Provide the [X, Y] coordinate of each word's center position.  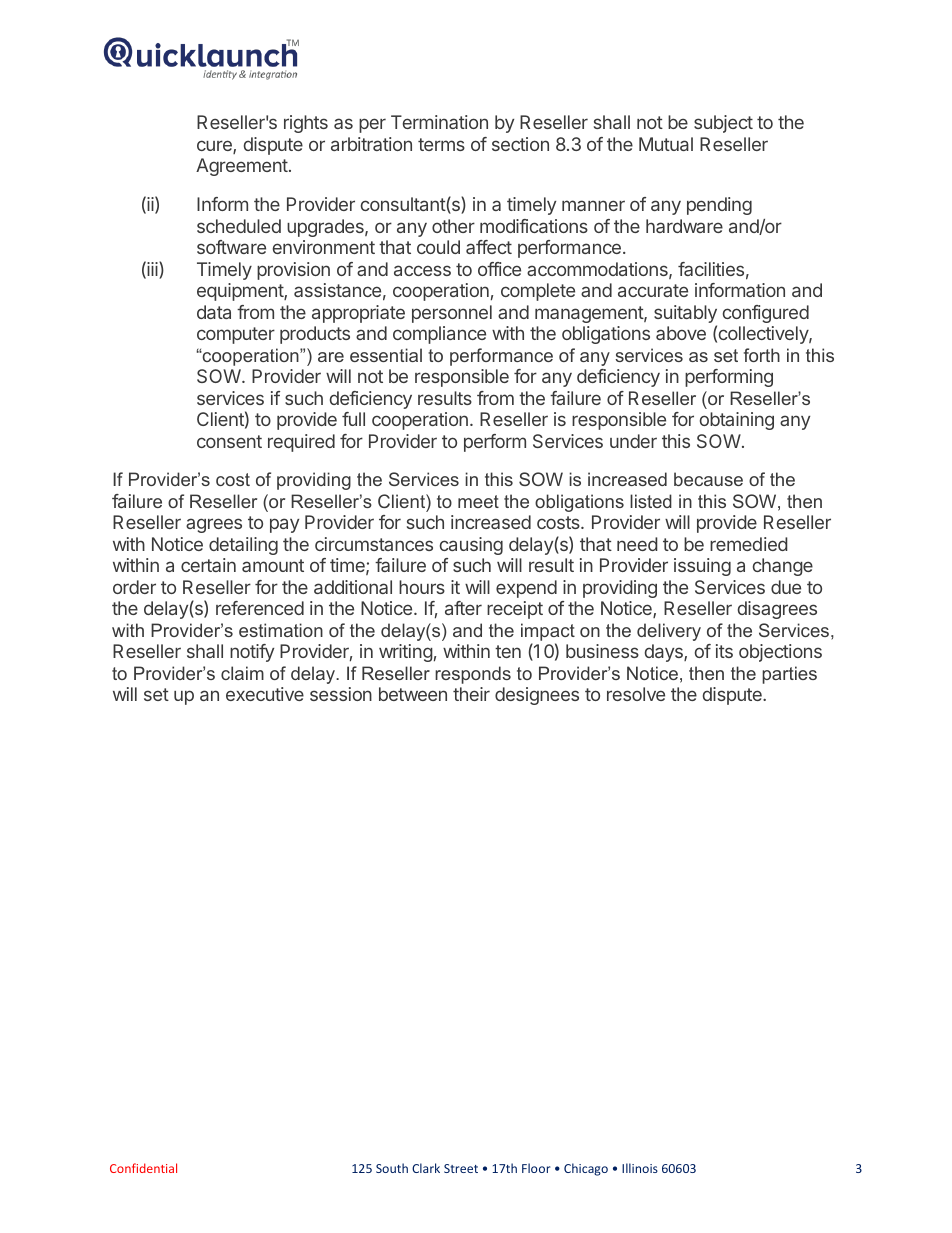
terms [441, 144]
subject [723, 124]
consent [229, 441]
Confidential [143, 1168]
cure [215, 147]
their [471, 694]
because [708, 479]
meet [478, 501]
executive [265, 694]
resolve [636, 694]
